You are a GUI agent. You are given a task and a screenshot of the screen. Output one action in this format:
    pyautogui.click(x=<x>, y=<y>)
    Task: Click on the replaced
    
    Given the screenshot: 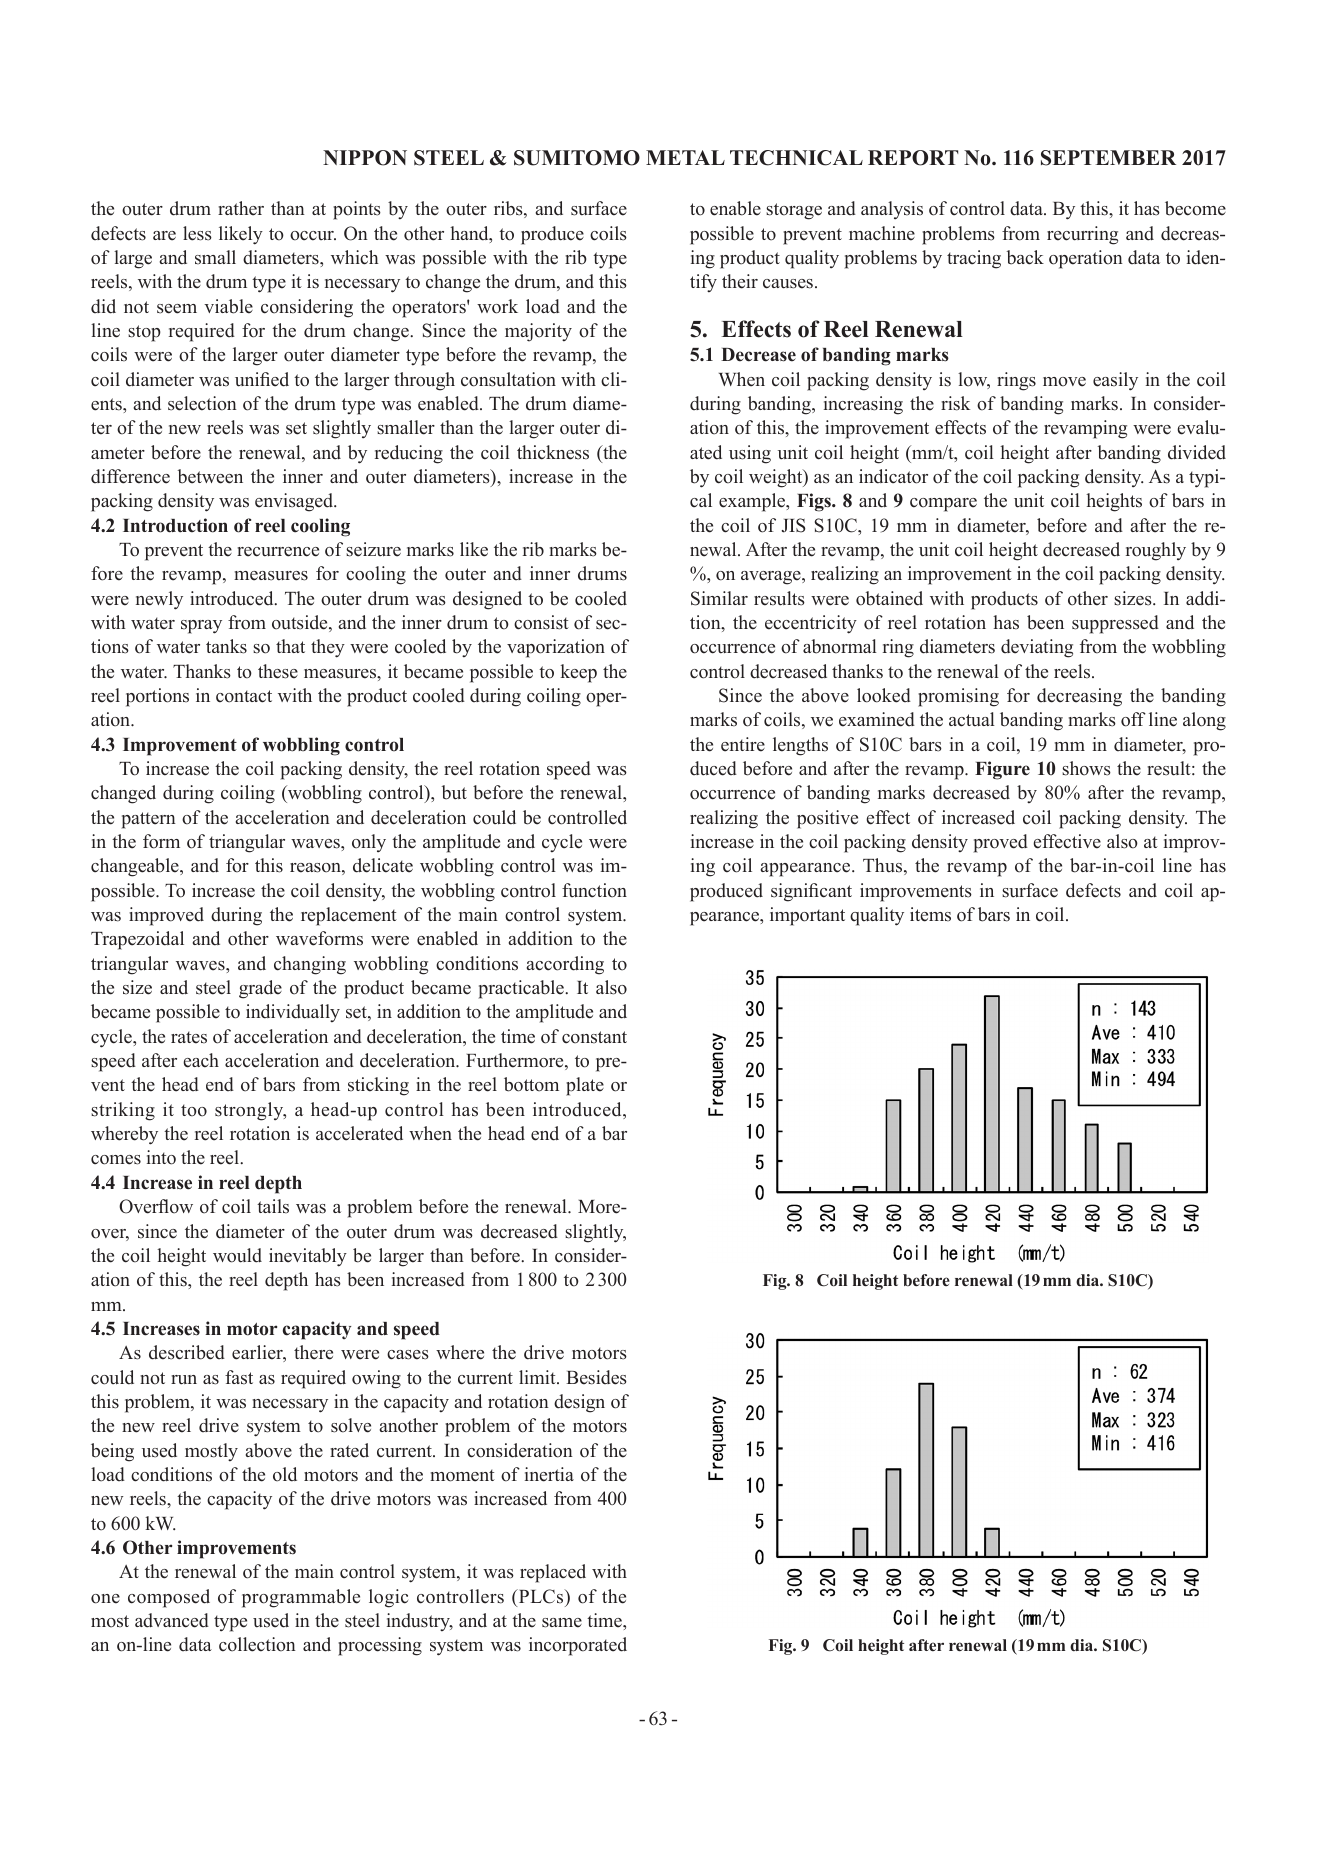 What is the action you would take?
    pyautogui.click(x=553, y=1573)
